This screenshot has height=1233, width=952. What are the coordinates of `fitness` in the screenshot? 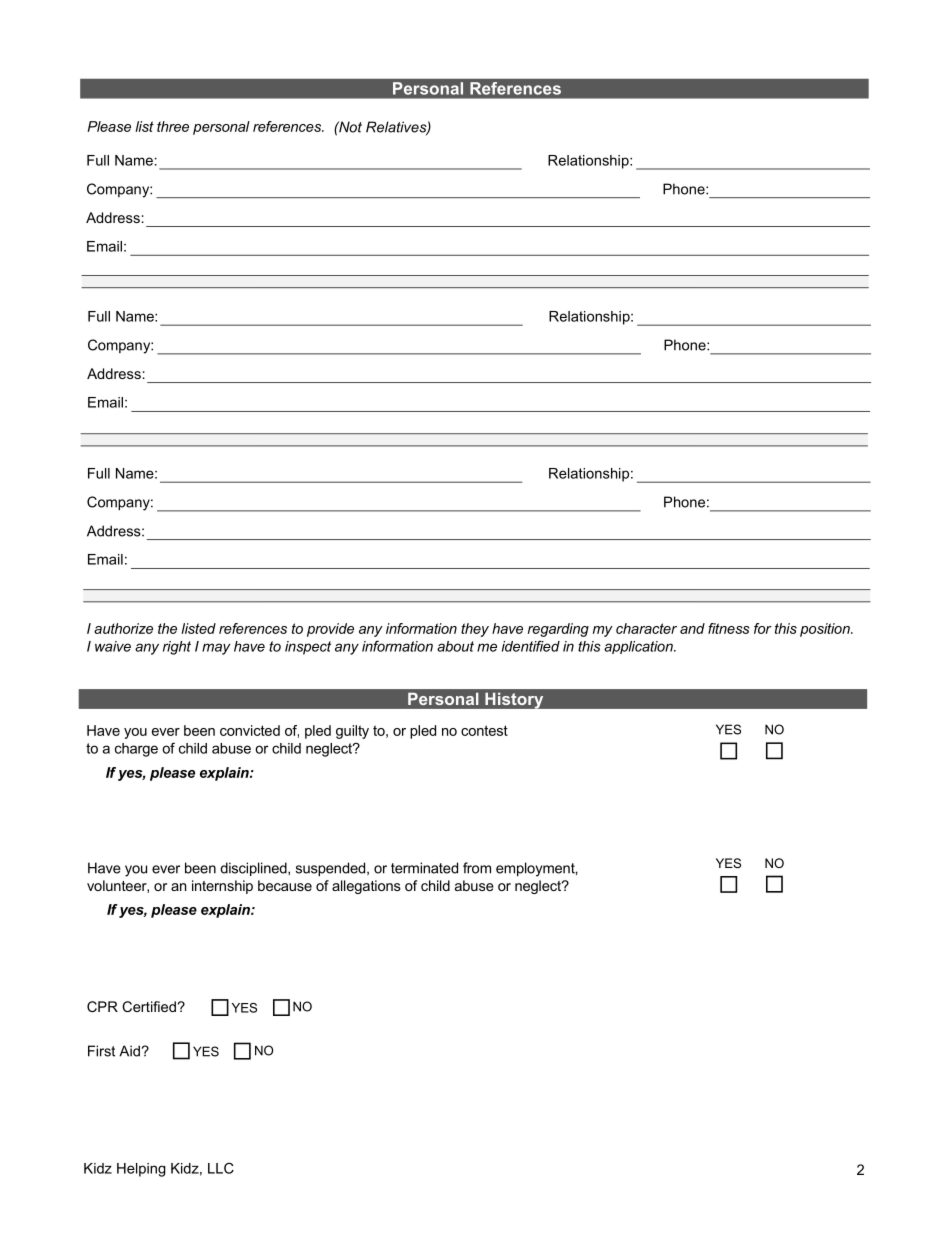 It's located at (728, 628).
